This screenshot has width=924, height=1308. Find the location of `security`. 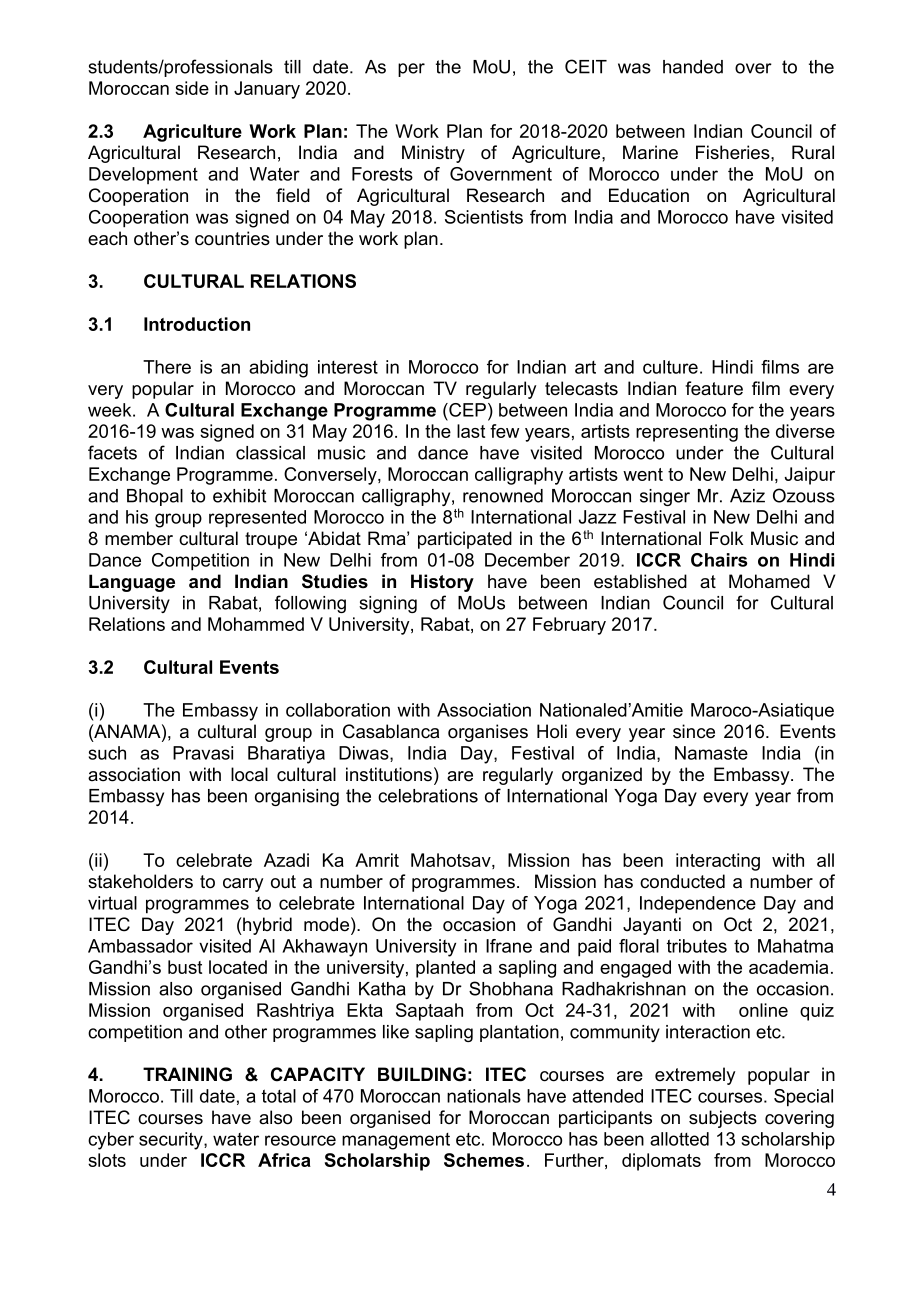

security is located at coordinates (172, 1141).
